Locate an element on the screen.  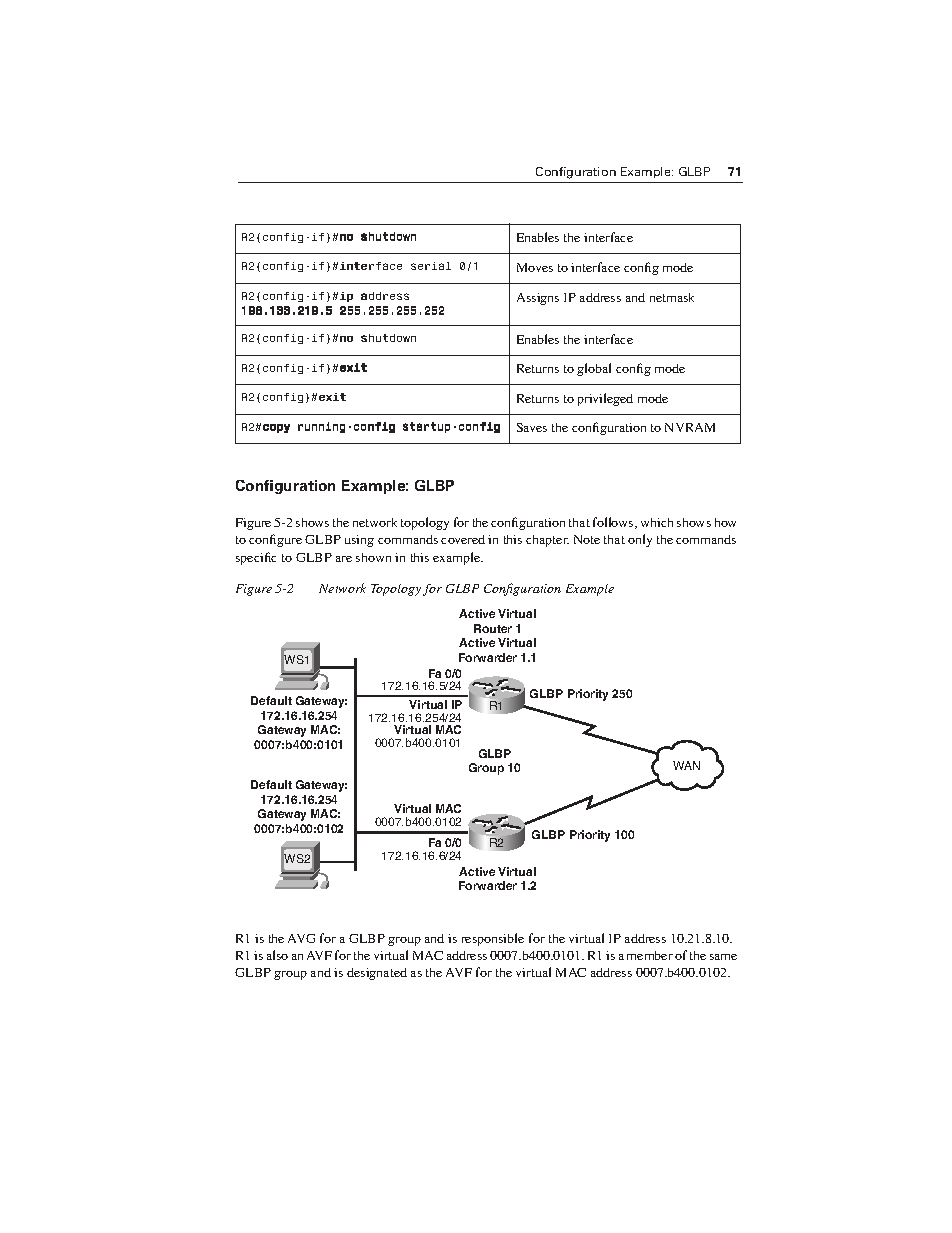
netmask is located at coordinates (672, 297).
